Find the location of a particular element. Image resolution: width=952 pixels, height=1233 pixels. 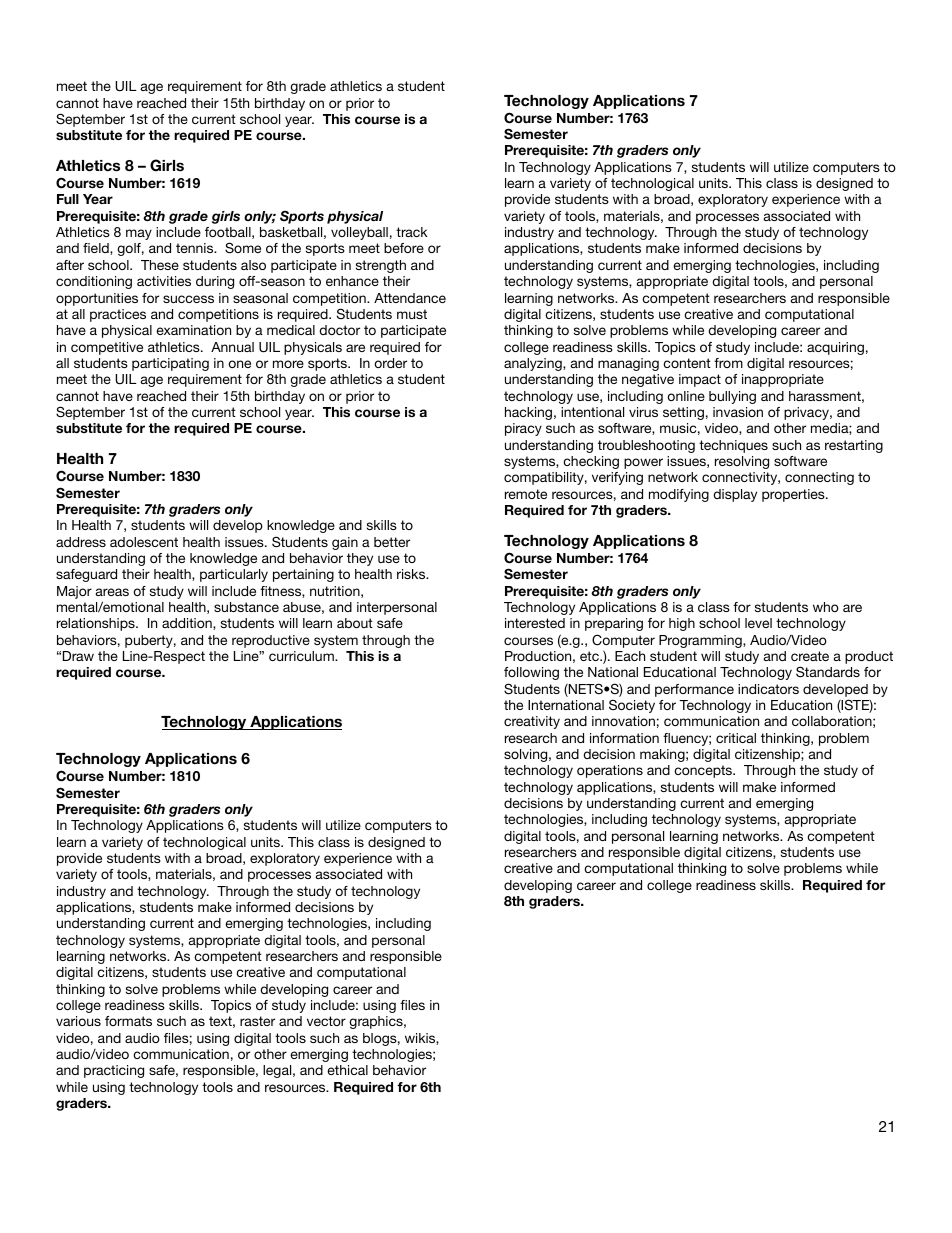

vector is located at coordinates (326, 1021).
